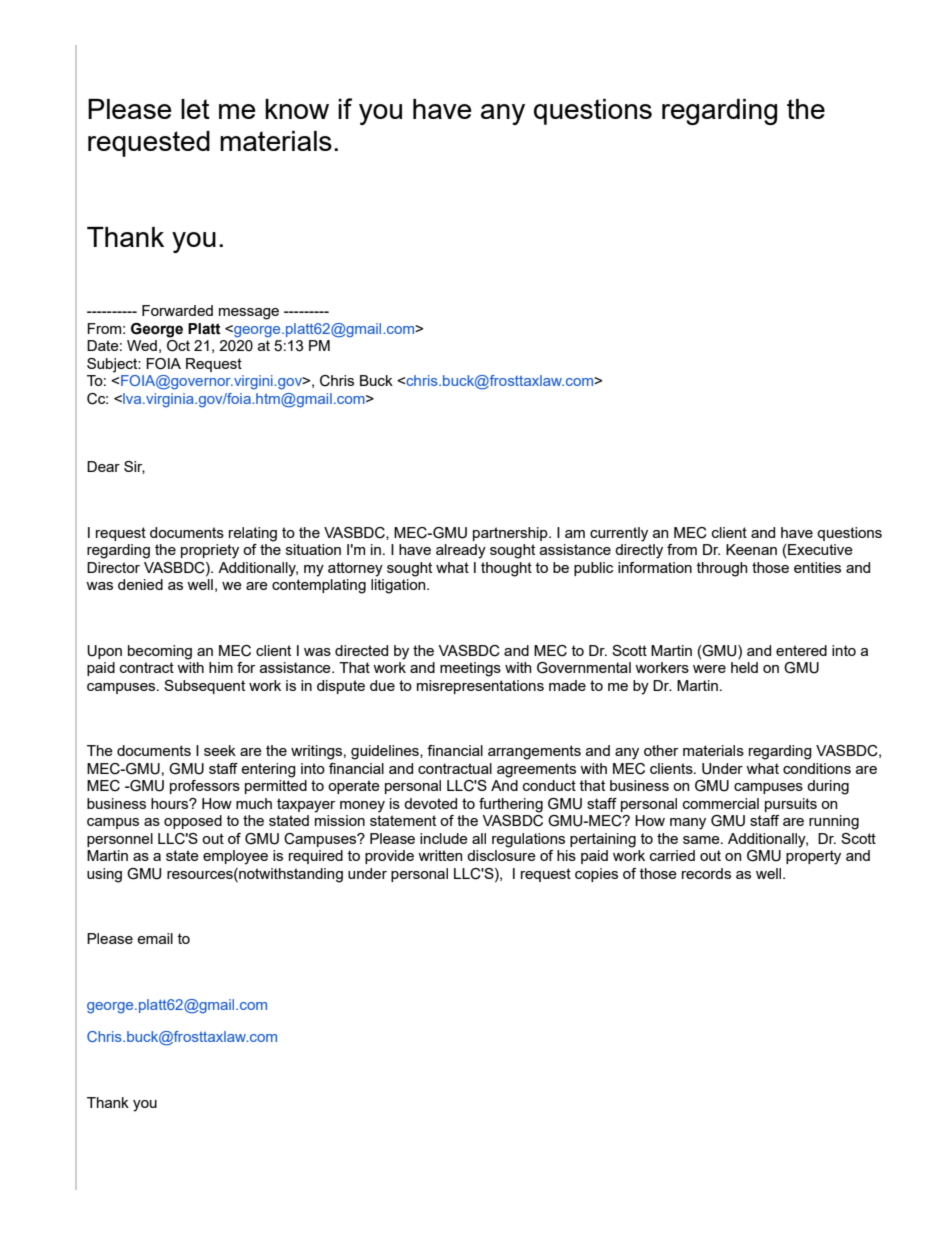 This page has width=952, height=1233. What do you see at coordinates (744, 667) in the page?
I see `held` at bounding box center [744, 667].
